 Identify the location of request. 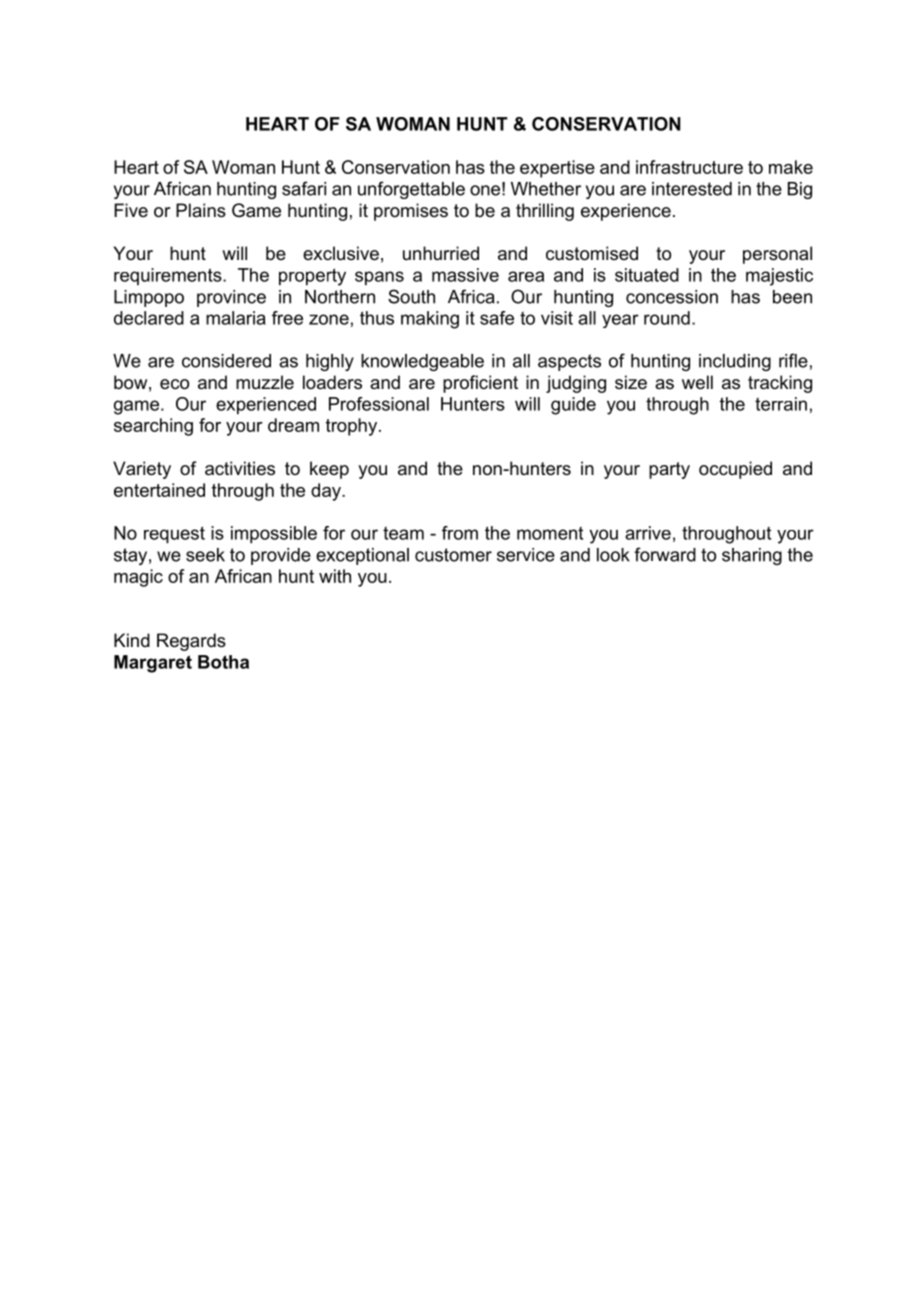
(174, 535).
